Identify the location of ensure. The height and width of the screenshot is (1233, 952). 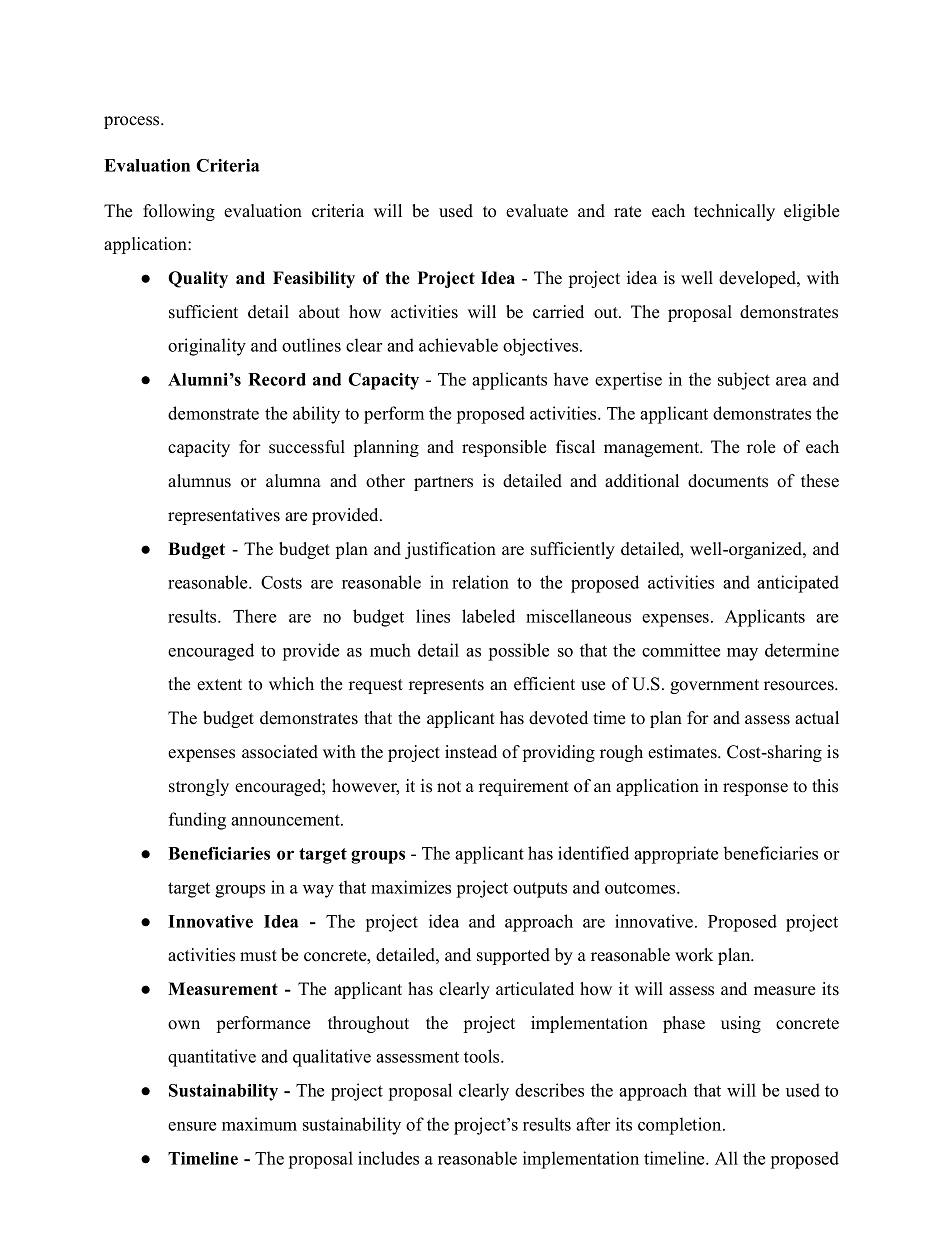
(192, 1126).
